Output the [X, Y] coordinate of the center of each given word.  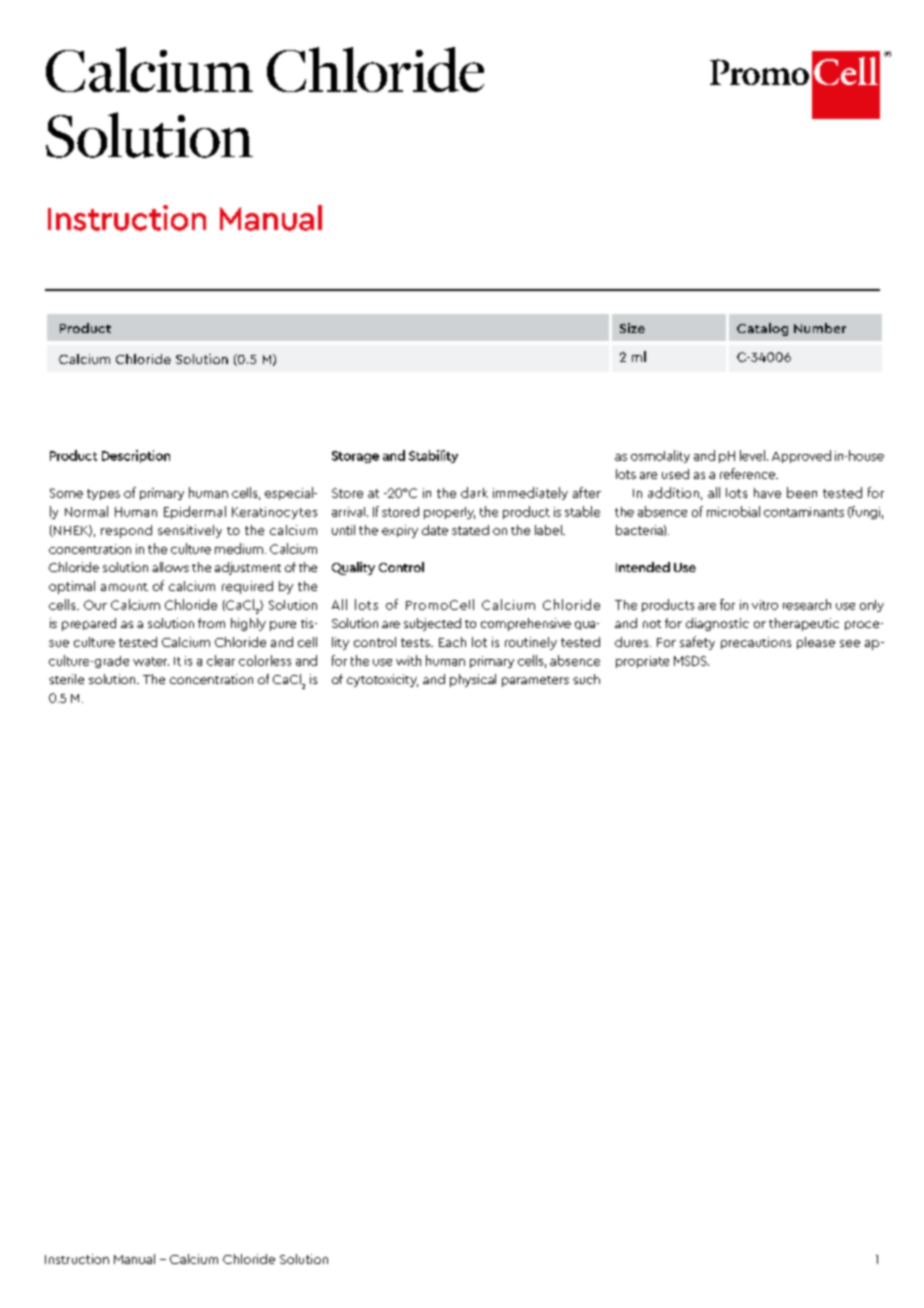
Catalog [762, 329]
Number [820, 328]
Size [632, 328]
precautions [756, 643]
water [151, 661]
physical [473, 680]
